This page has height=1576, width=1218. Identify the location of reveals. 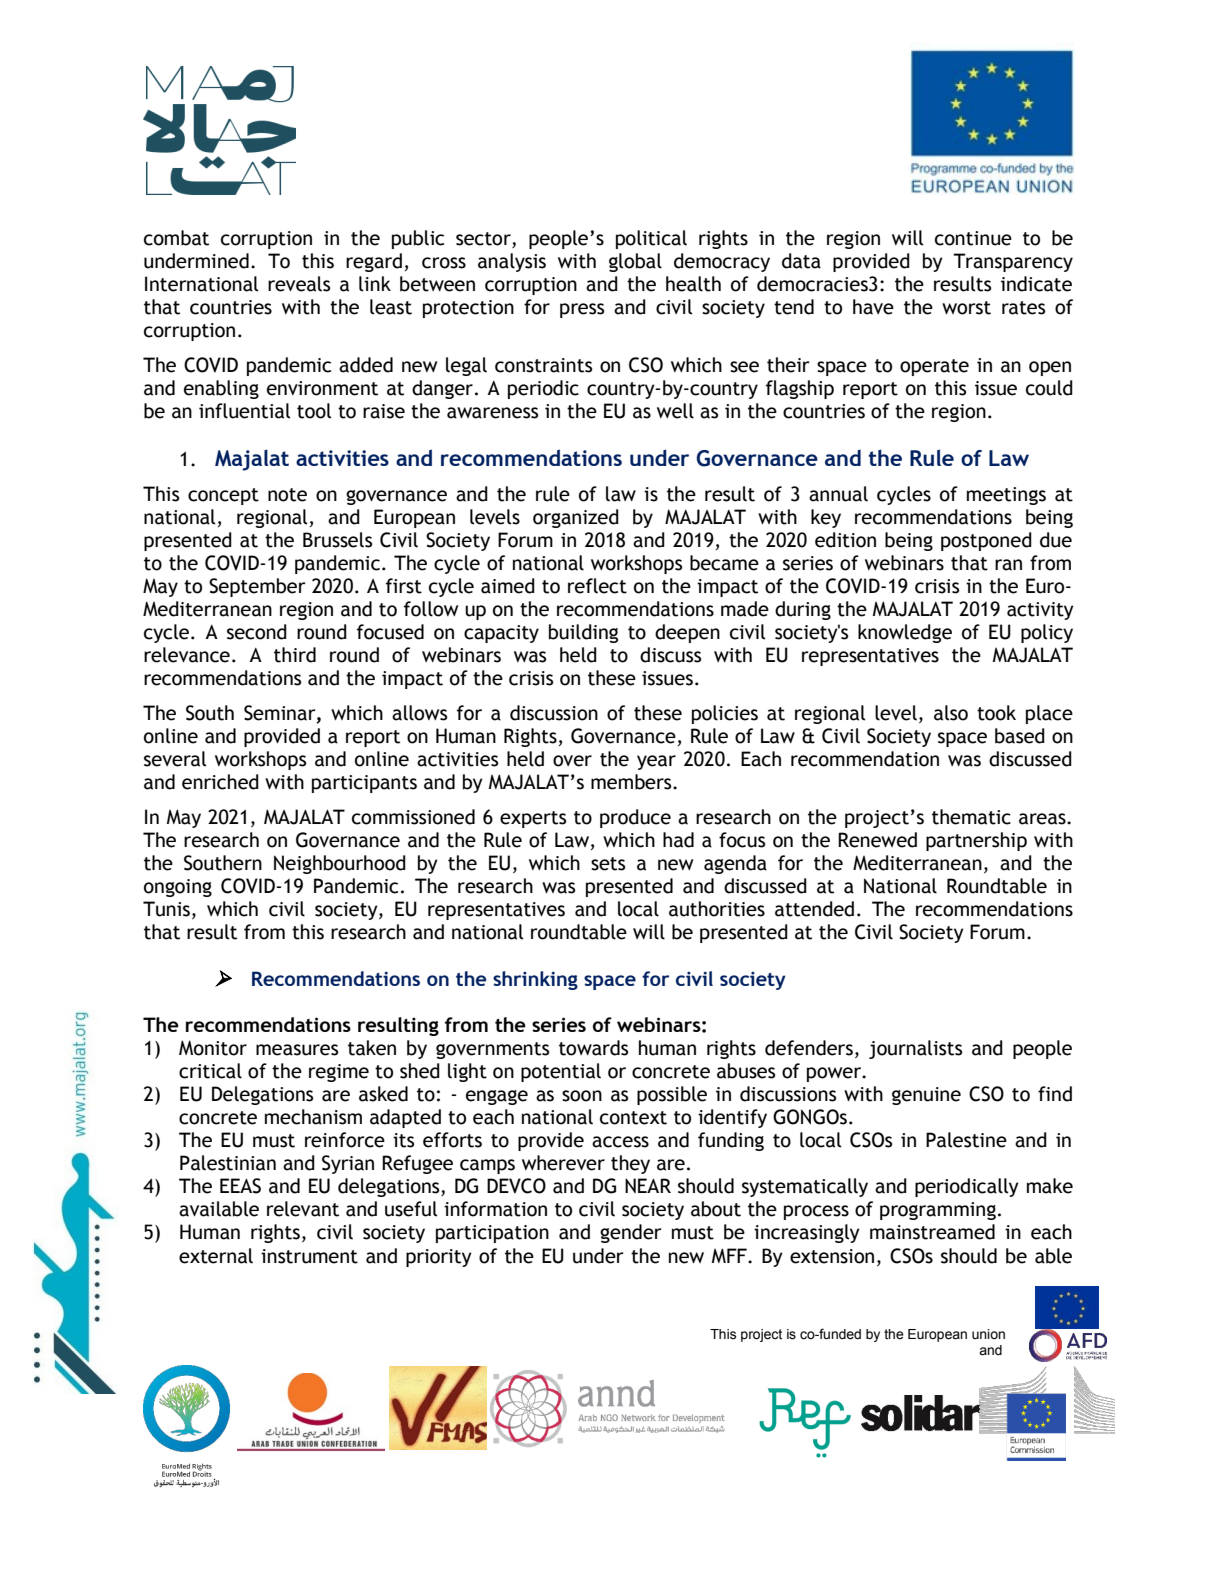
(299, 284).
